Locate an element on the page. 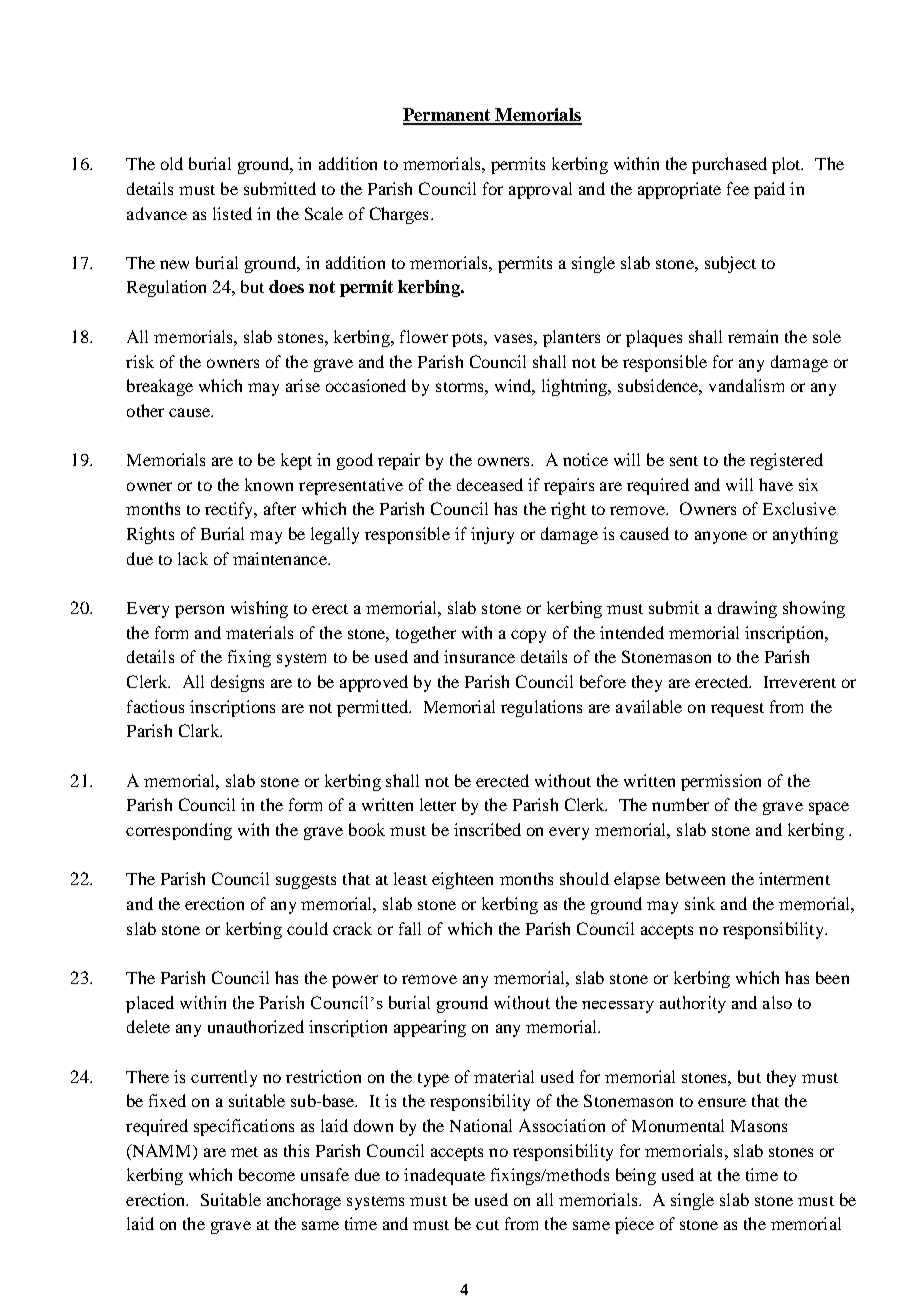 This document has width=924, height=1308. unauthorized is located at coordinates (256, 1026).
